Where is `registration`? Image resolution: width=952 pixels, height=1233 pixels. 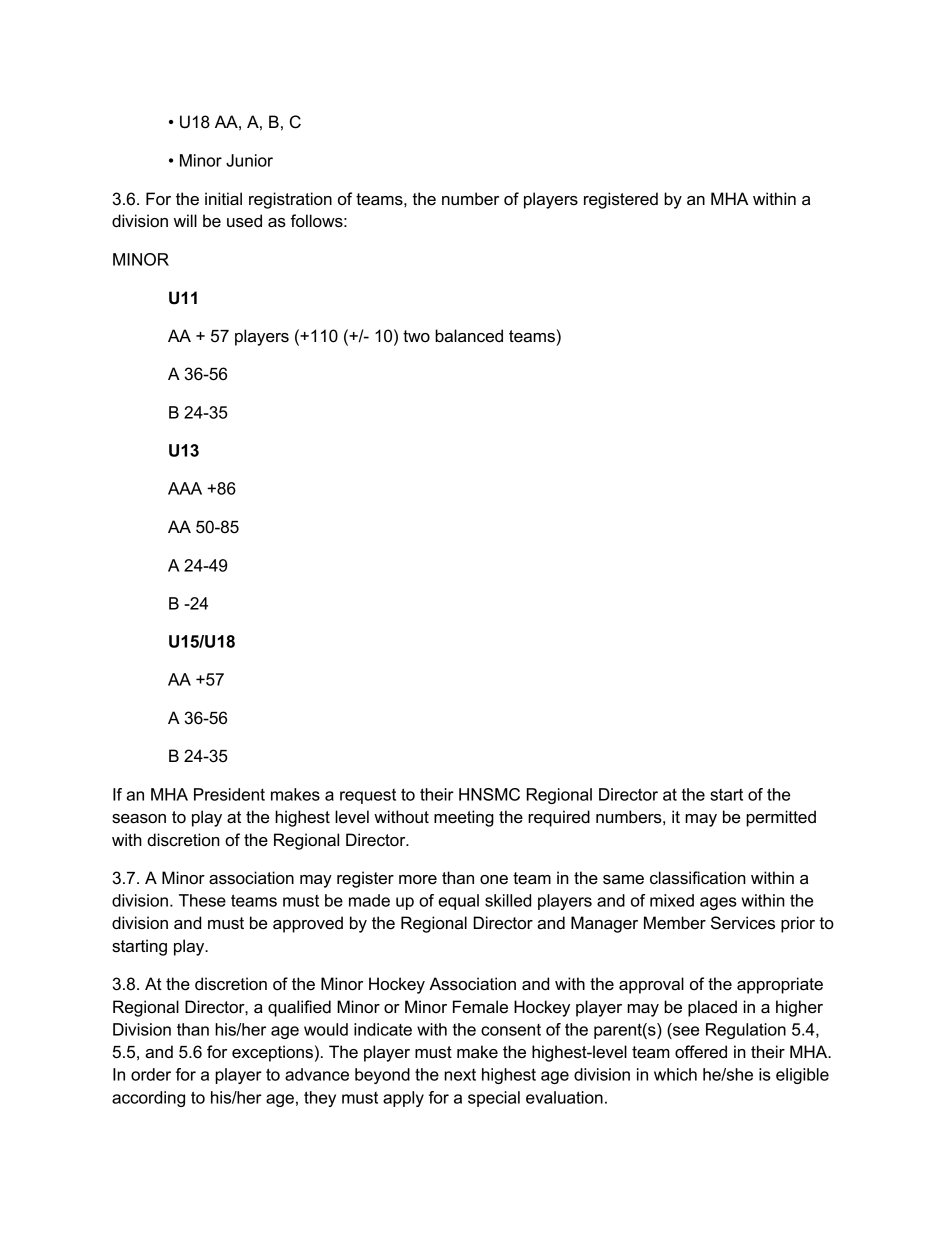
registration is located at coordinates (290, 200).
